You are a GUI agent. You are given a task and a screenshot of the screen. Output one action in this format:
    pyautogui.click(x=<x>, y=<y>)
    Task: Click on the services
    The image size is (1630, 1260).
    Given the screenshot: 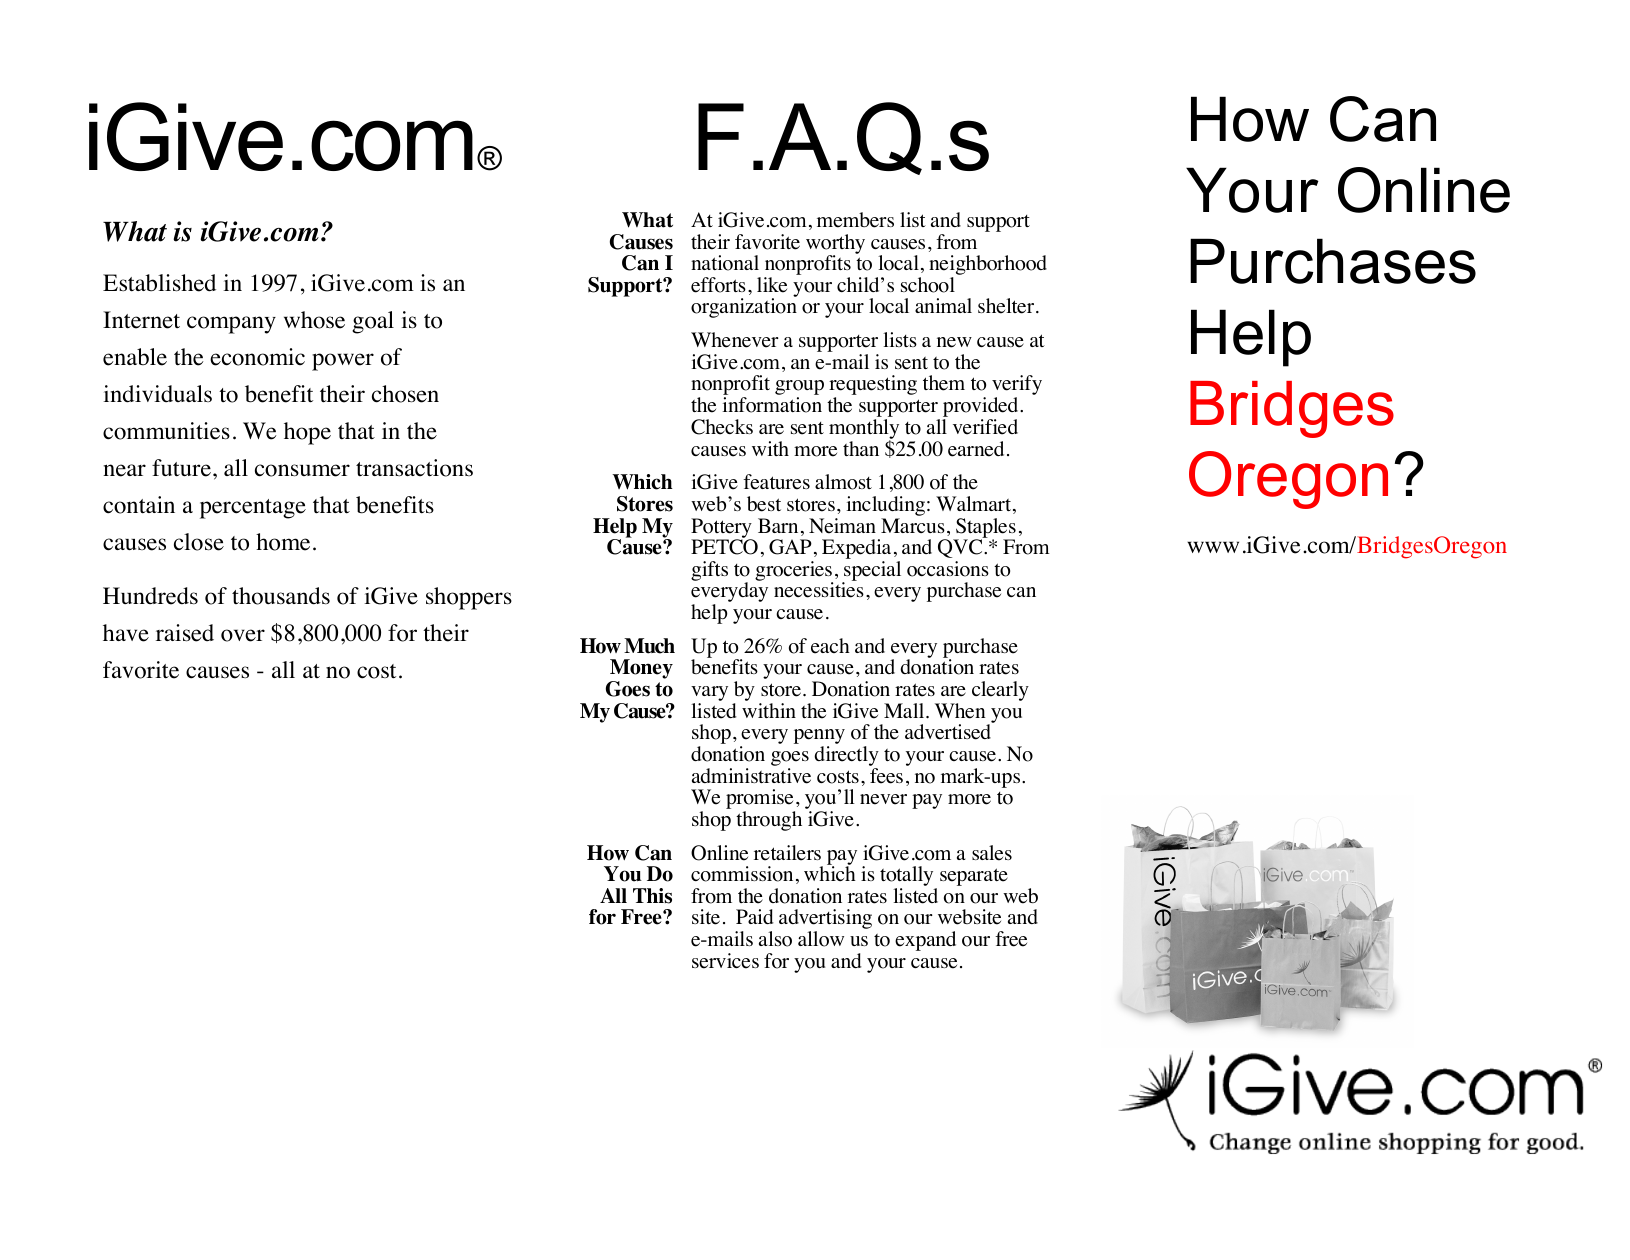 What is the action you would take?
    pyautogui.click(x=725, y=961)
